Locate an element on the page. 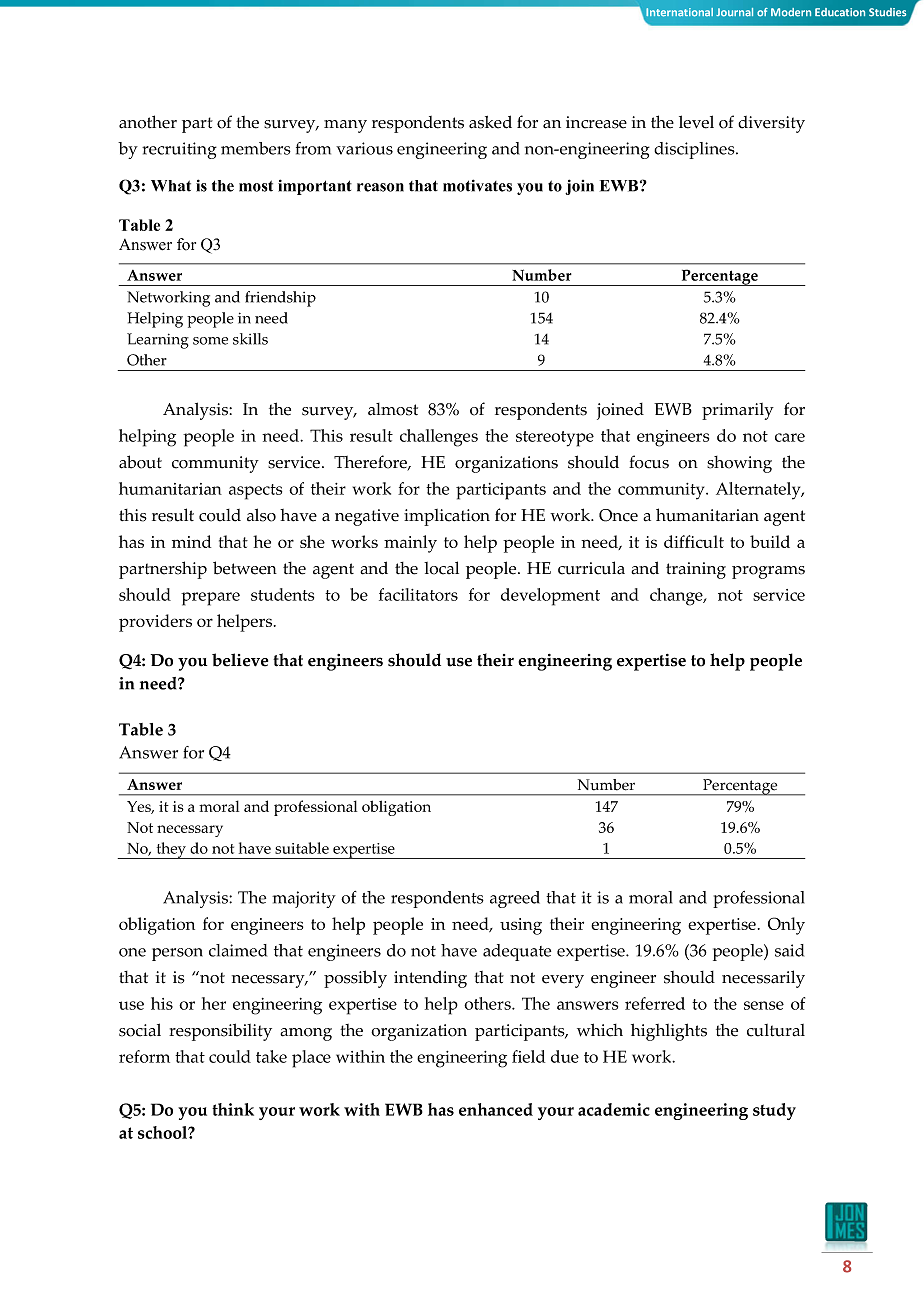 This image has width=924, height=1308. programs is located at coordinates (768, 572).
